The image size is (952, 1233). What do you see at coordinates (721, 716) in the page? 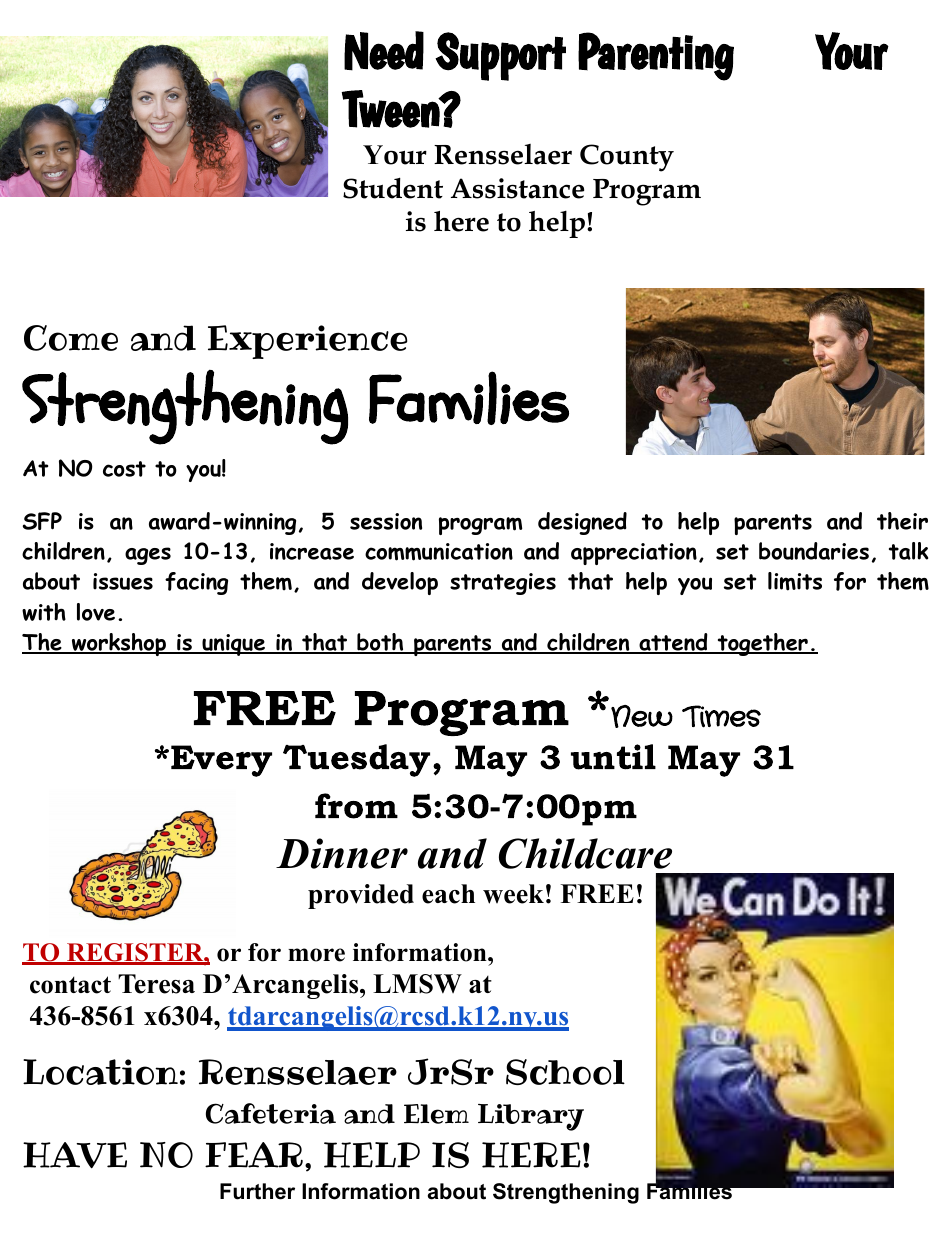
I see `Times` at bounding box center [721, 716].
